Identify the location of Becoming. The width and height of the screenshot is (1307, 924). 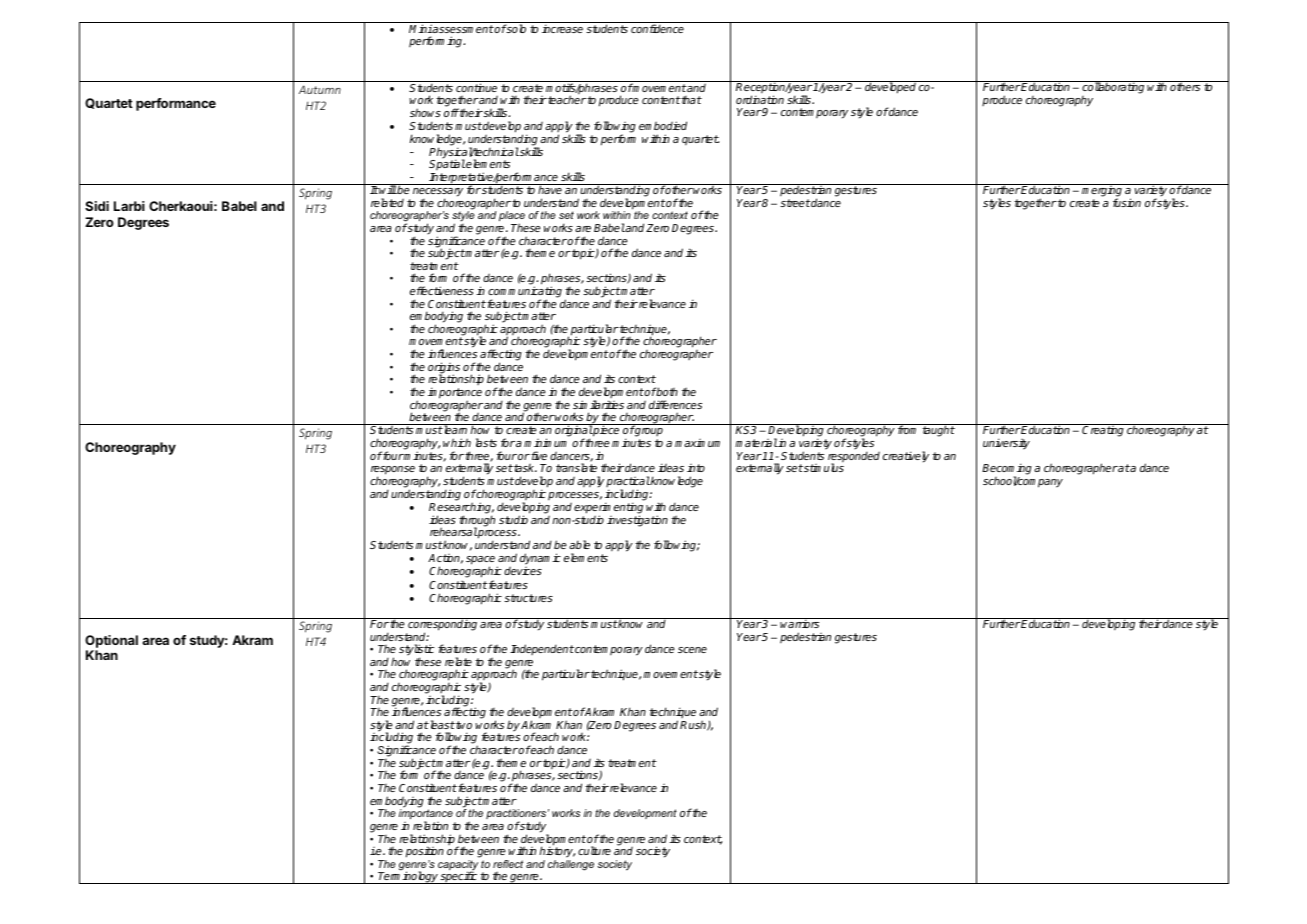
(1007, 470).
